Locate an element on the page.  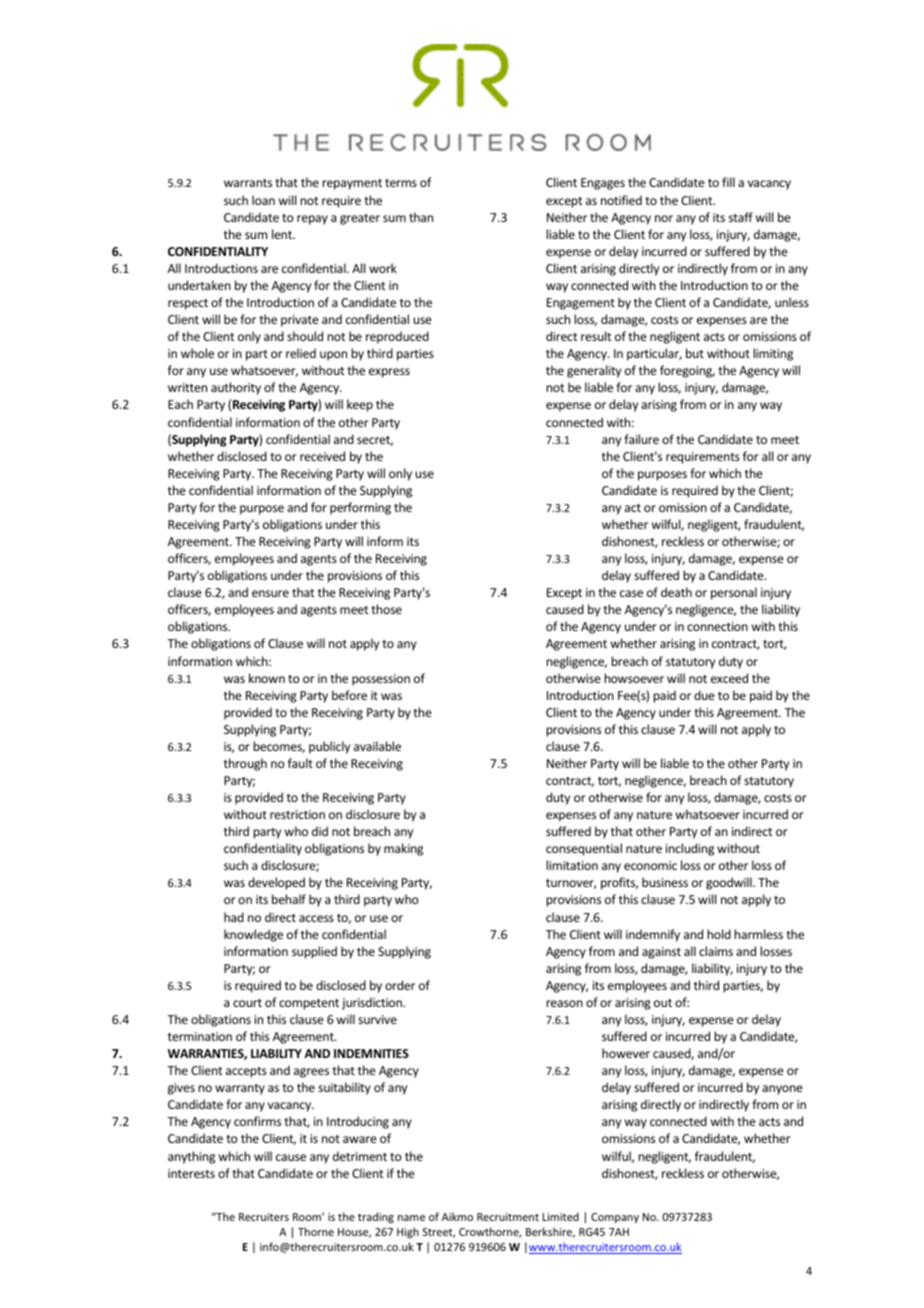
express is located at coordinates (389, 373).
